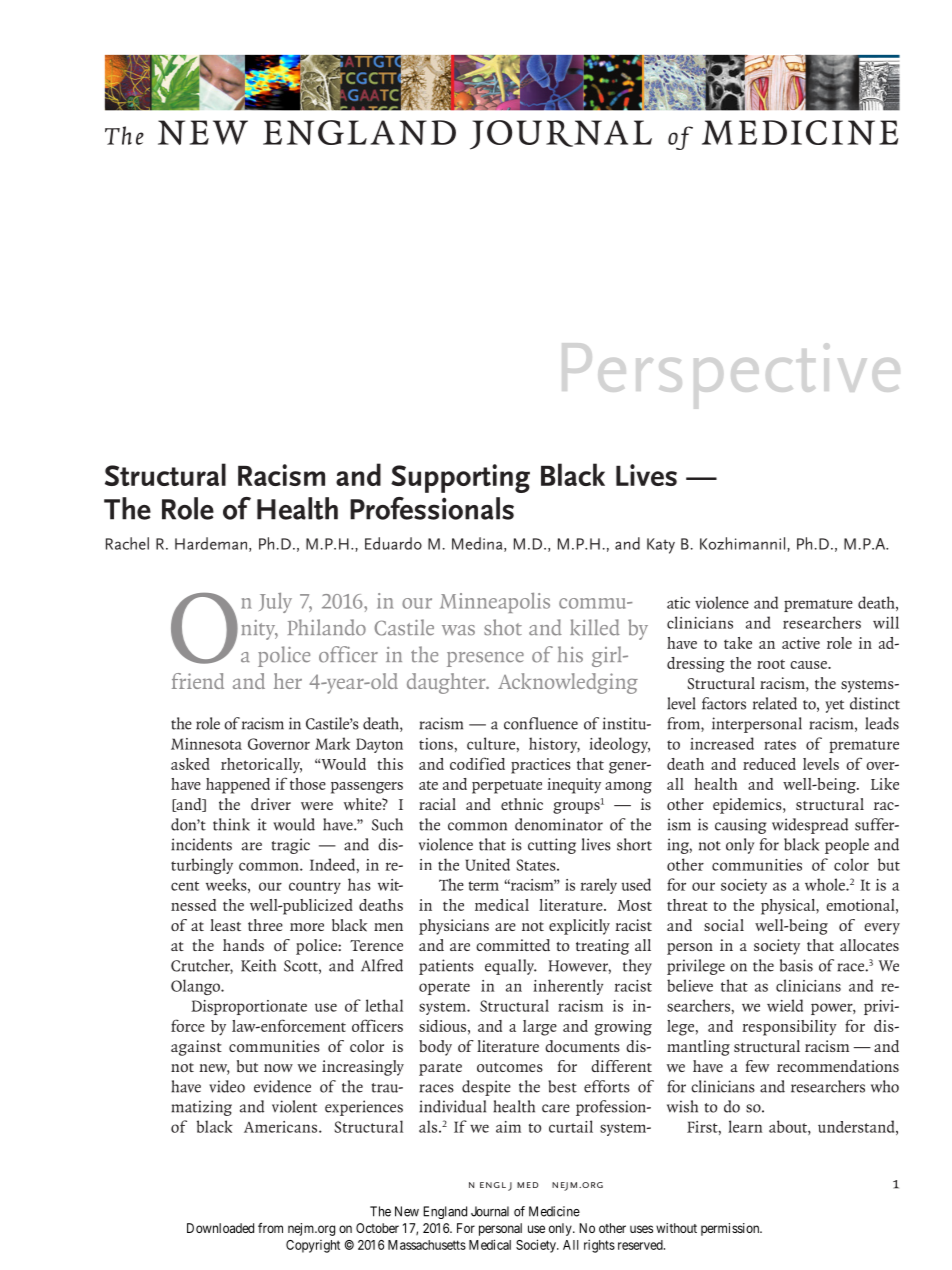 This document has width=952, height=1270. Describe the element at coordinates (427, 1245) in the document. I see `Massachusetts` at that location.
